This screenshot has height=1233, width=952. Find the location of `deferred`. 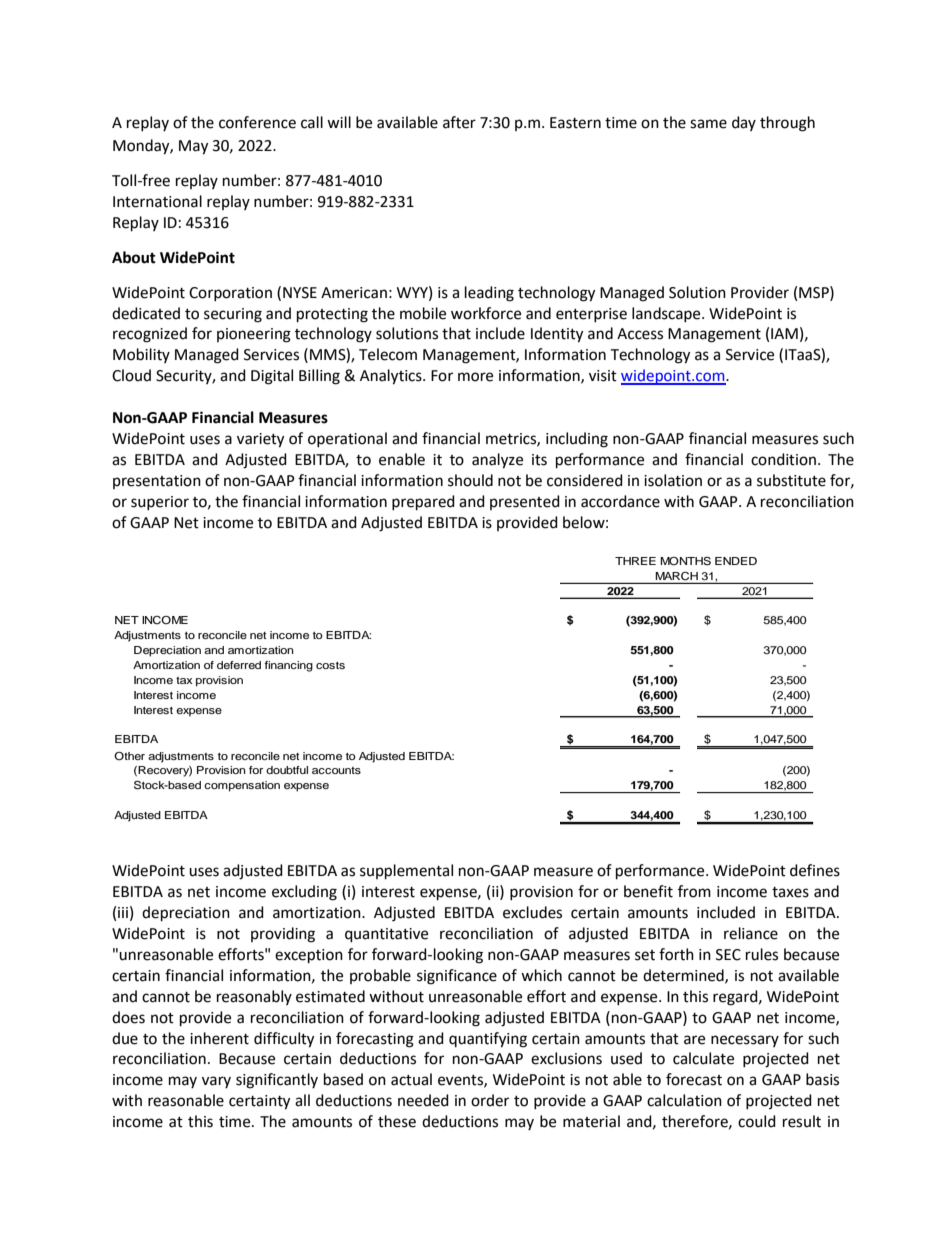

deferred is located at coordinates (239, 665).
